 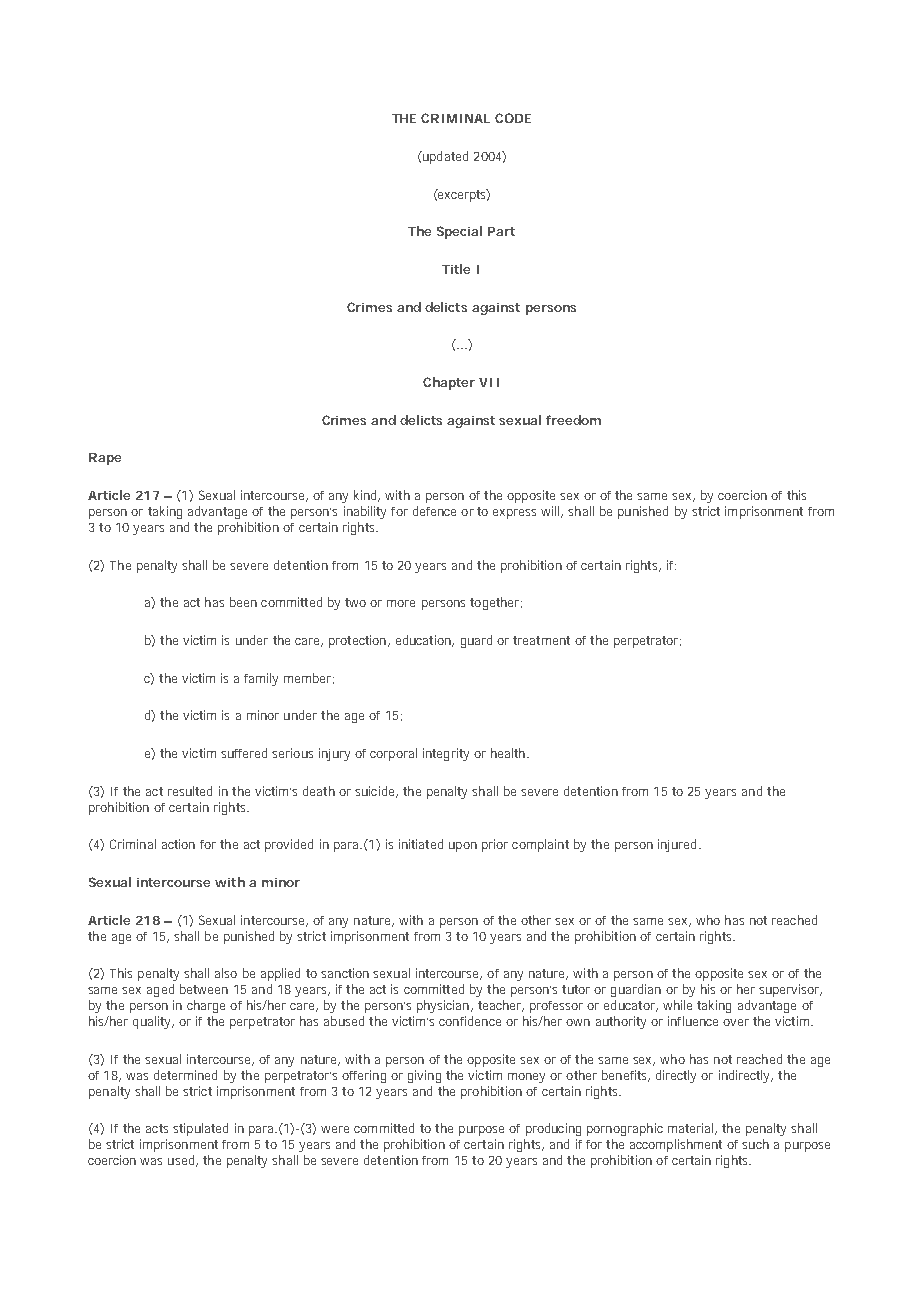 What do you see at coordinates (366, 496) in the screenshot?
I see `kind` at bounding box center [366, 496].
